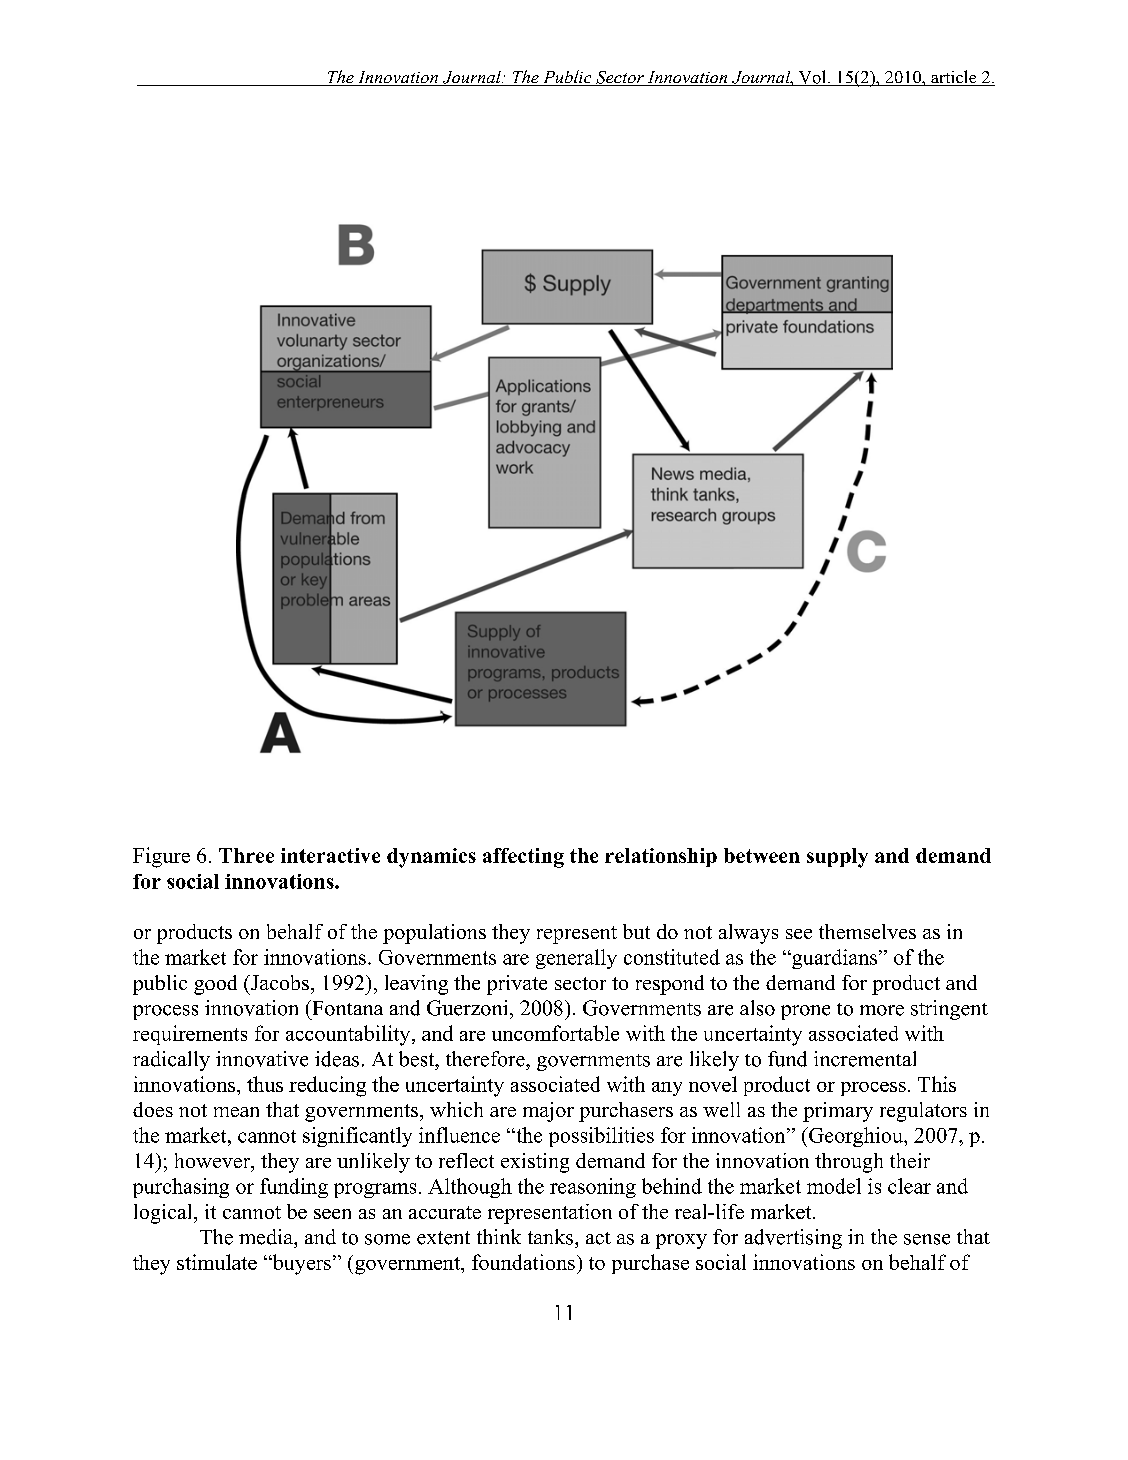 This page has height=1460, width=1128. I want to click on supply, so click(837, 858).
